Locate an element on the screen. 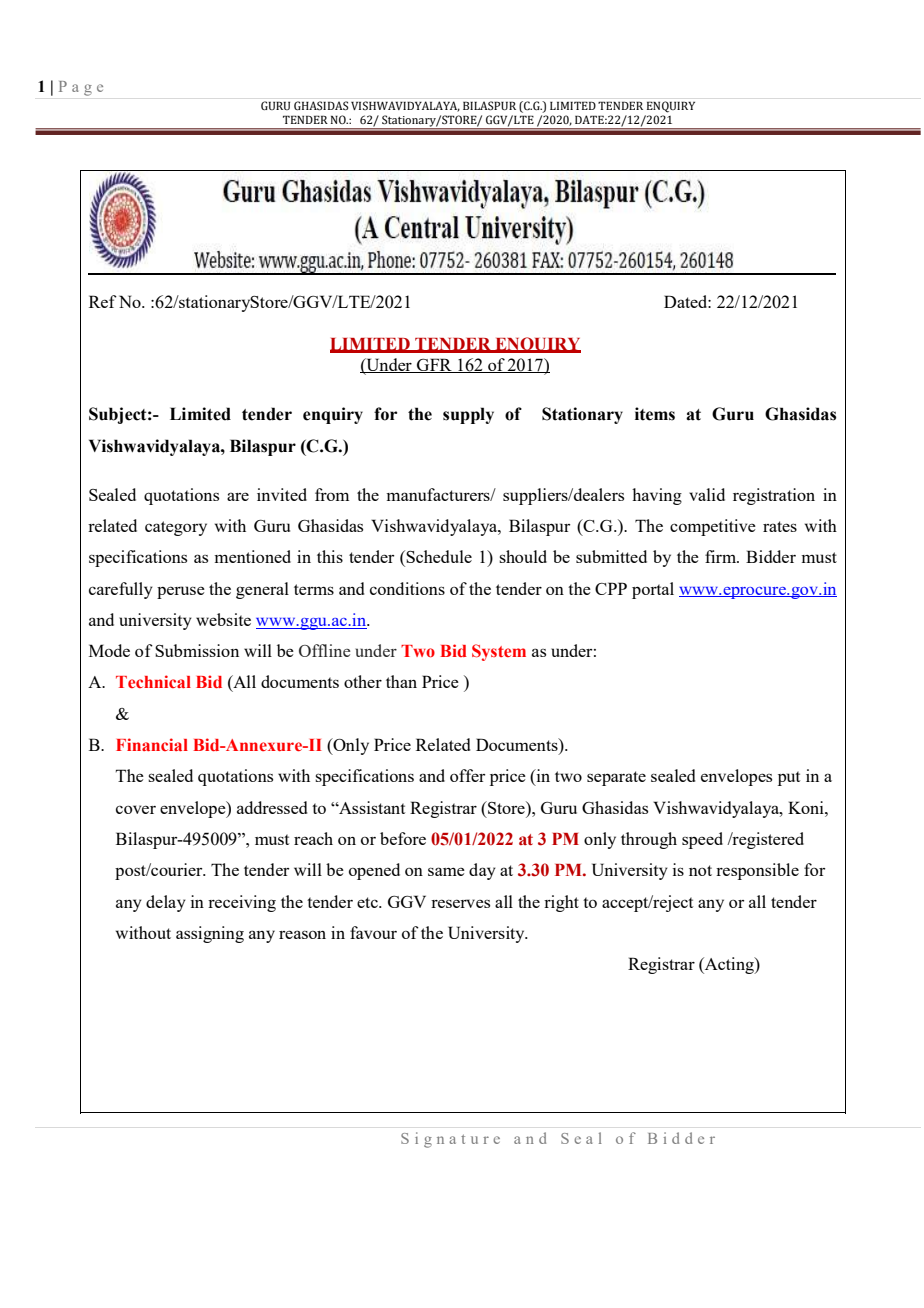 This screenshot has height=1308, width=924. mentioned is located at coordinates (252, 556).
